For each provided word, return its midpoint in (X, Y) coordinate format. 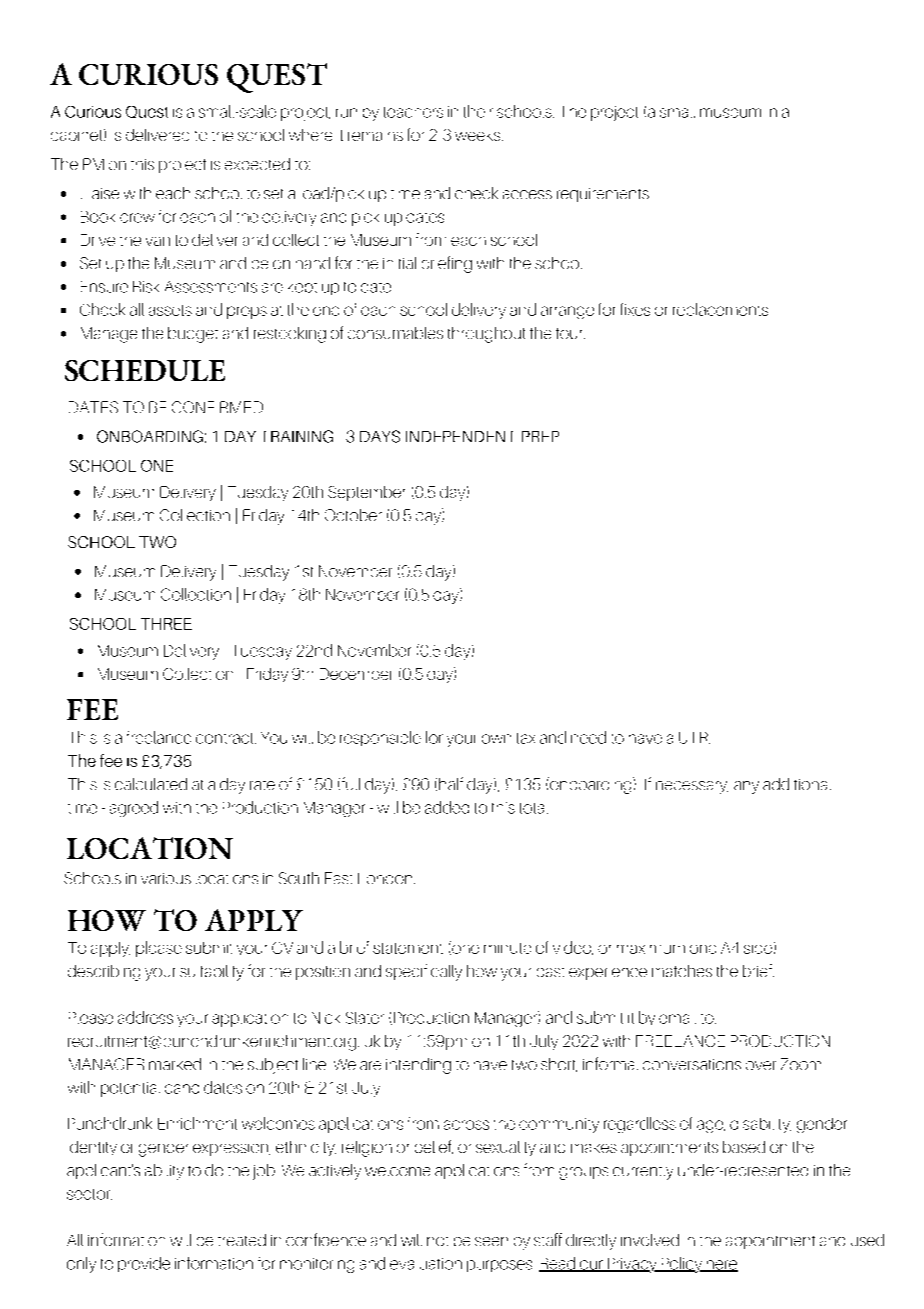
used (867, 1240)
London (386, 878)
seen (491, 1241)
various (166, 878)
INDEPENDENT (459, 436)
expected (257, 164)
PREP (540, 436)
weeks (479, 136)
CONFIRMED (217, 407)
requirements (603, 195)
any (746, 787)
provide (144, 1264)
